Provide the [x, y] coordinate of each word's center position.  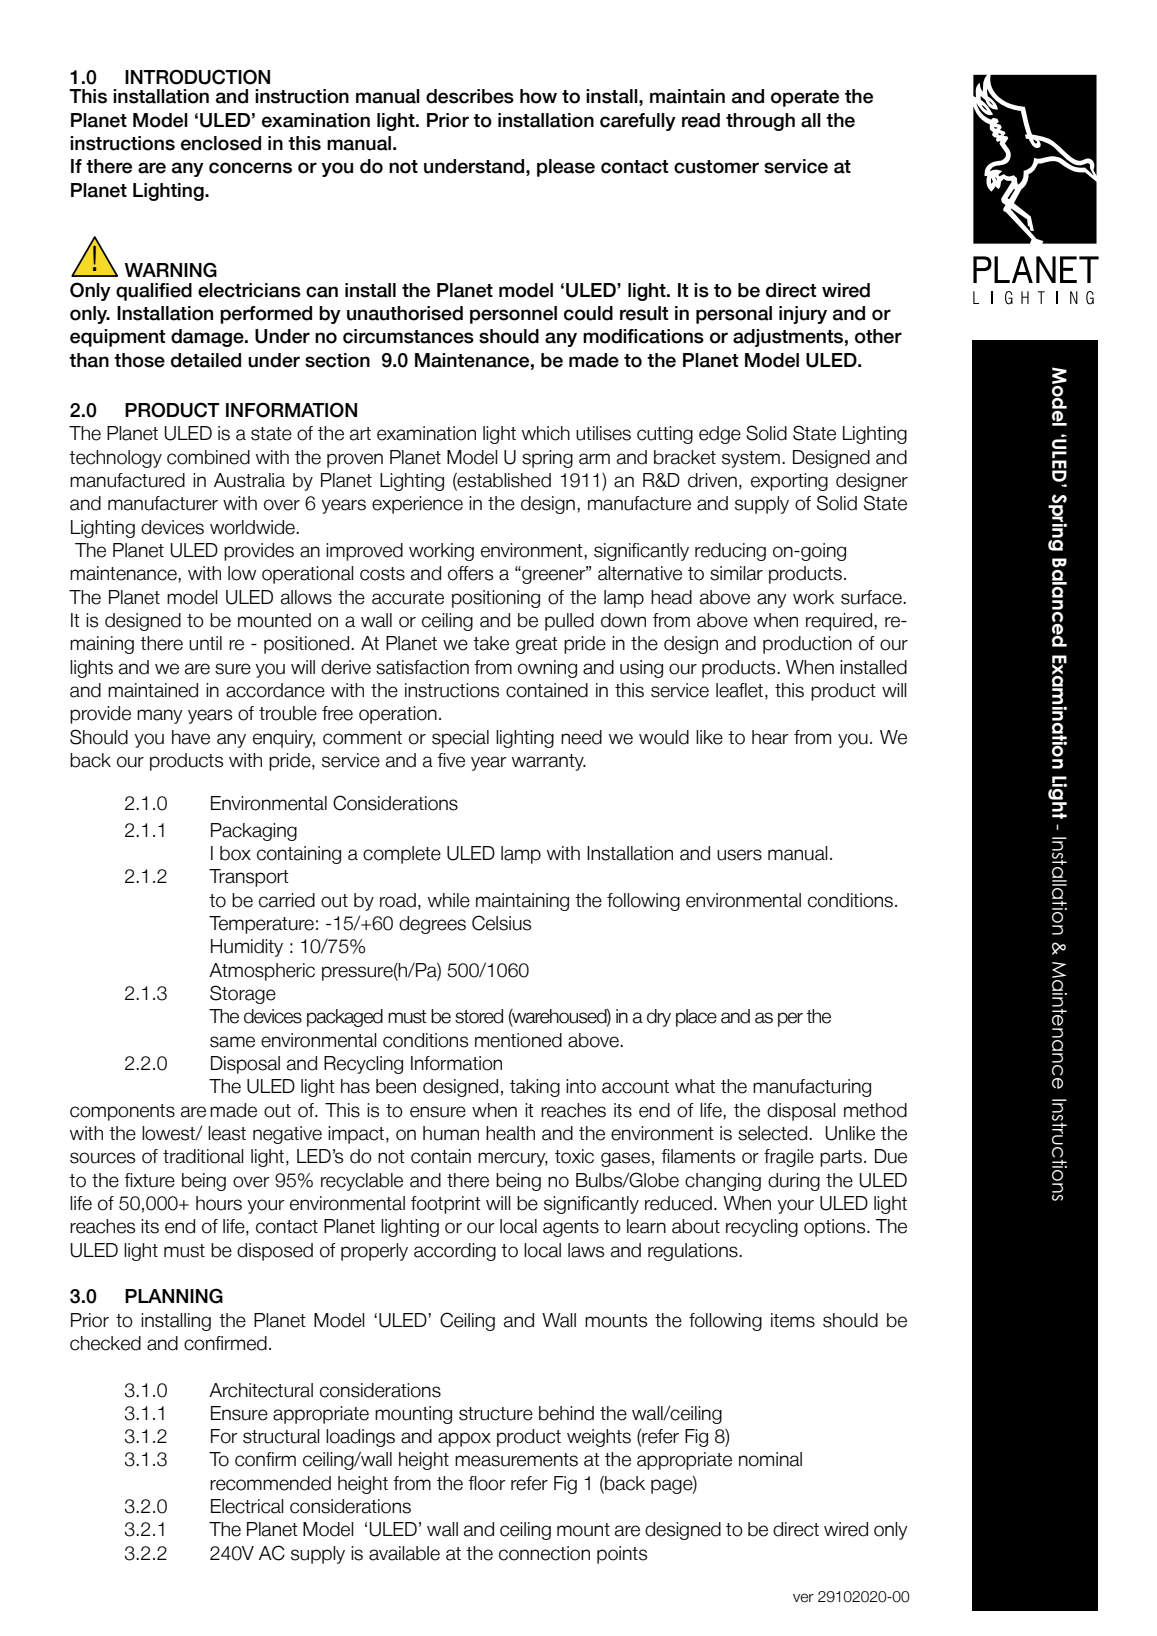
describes [470, 96]
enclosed [221, 143]
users [739, 855]
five [451, 760]
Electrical [247, 1506]
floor [487, 1483]
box [235, 853]
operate [805, 98]
